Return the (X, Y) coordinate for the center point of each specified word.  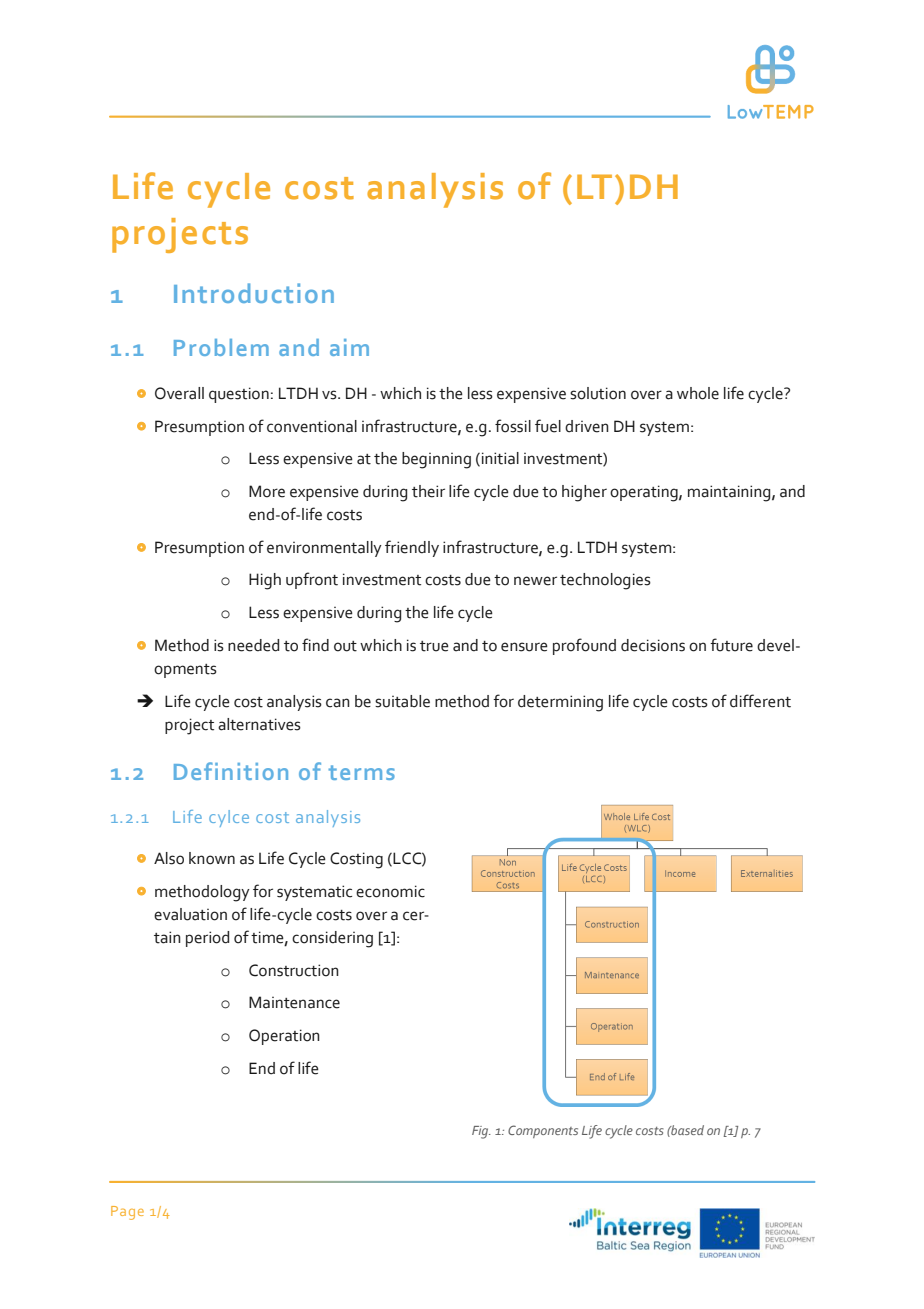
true (434, 646)
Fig (481, 1132)
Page (127, 1213)
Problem (221, 347)
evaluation (190, 914)
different (760, 701)
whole (698, 393)
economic (390, 891)
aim (349, 347)
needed (253, 645)
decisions (653, 645)
